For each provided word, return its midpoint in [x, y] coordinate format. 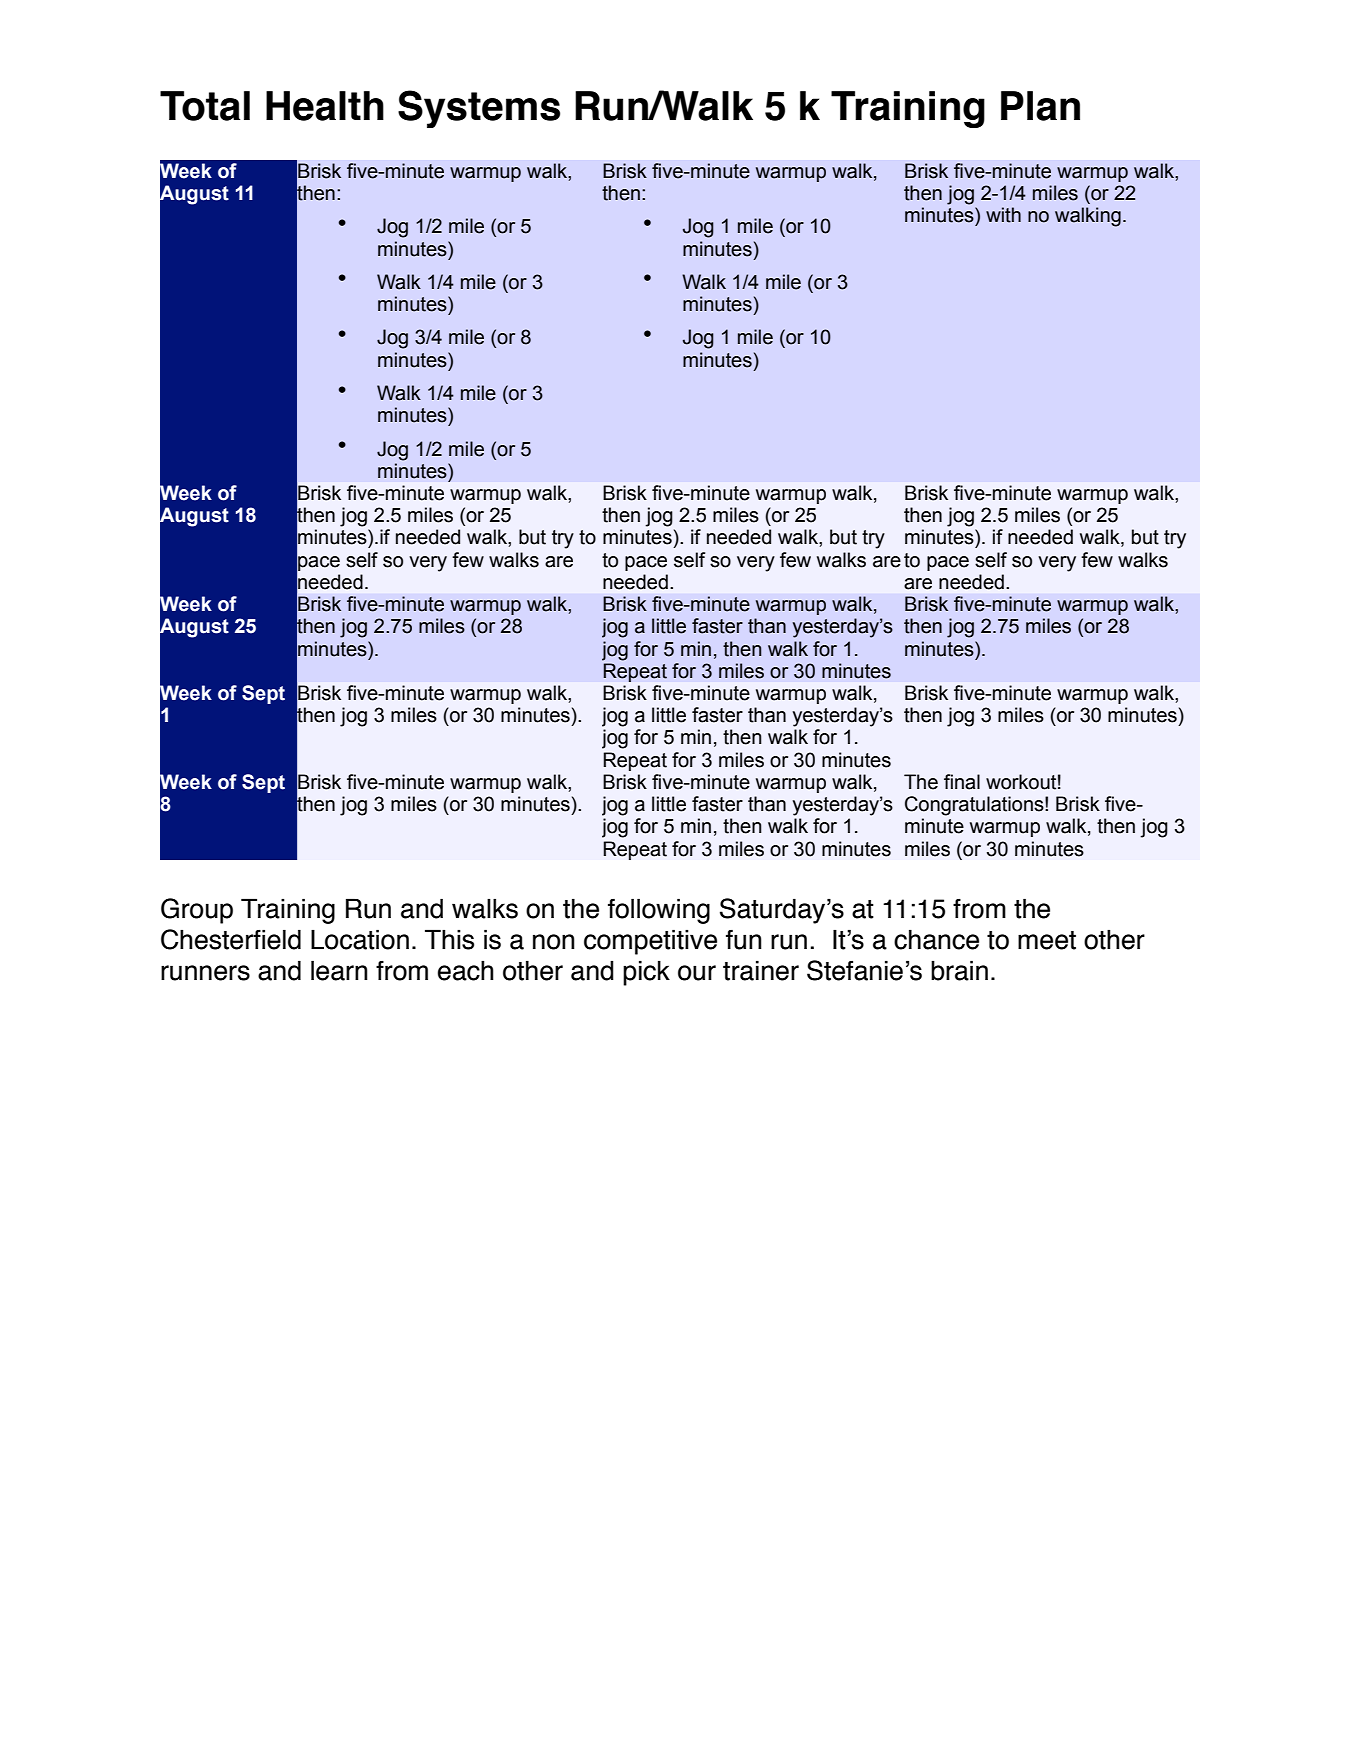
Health [325, 106]
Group [197, 911]
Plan [1040, 106]
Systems [479, 109]
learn [339, 970]
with [1003, 215]
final [962, 782]
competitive [650, 942]
